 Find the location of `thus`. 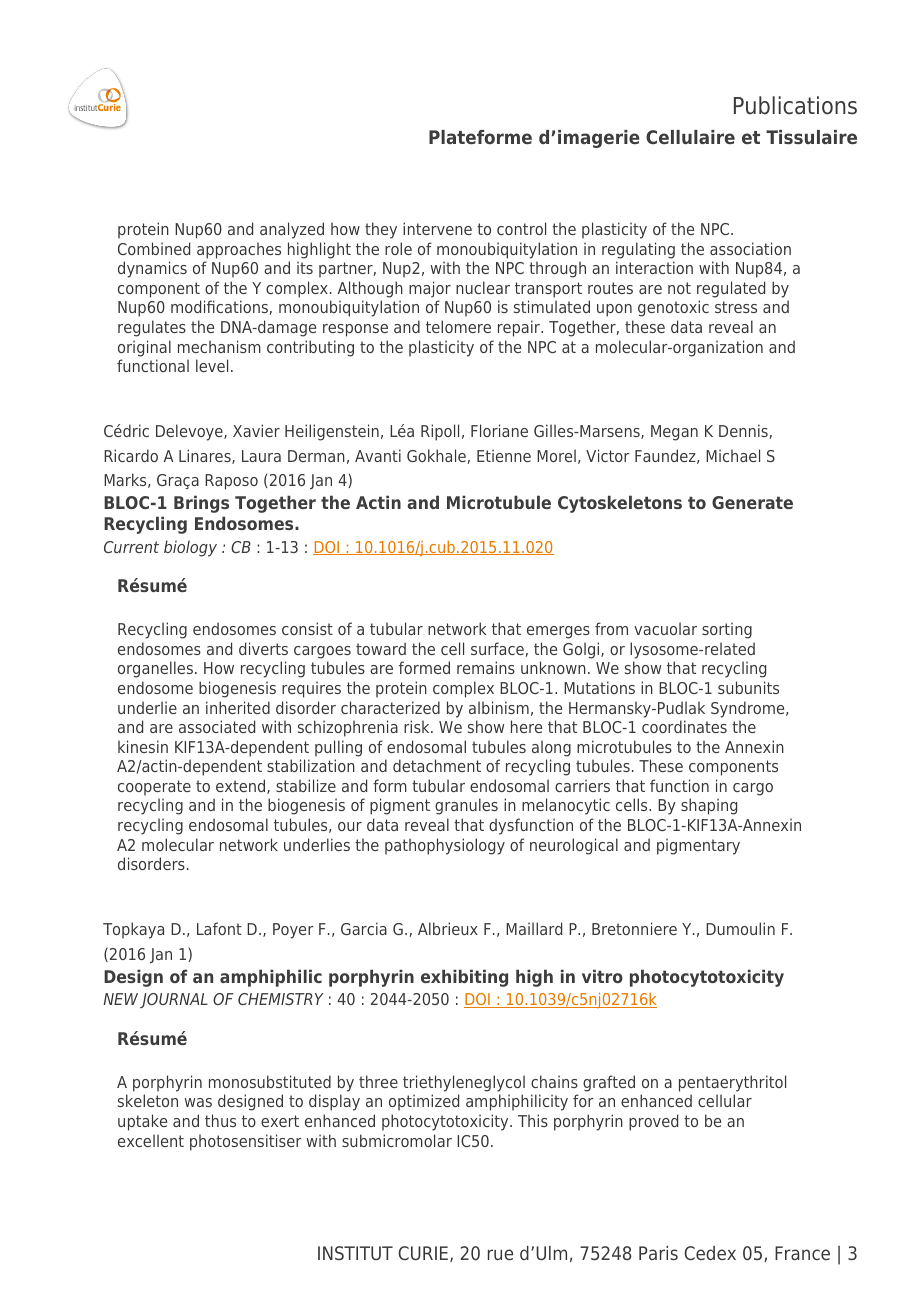

thus is located at coordinates (220, 1120).
